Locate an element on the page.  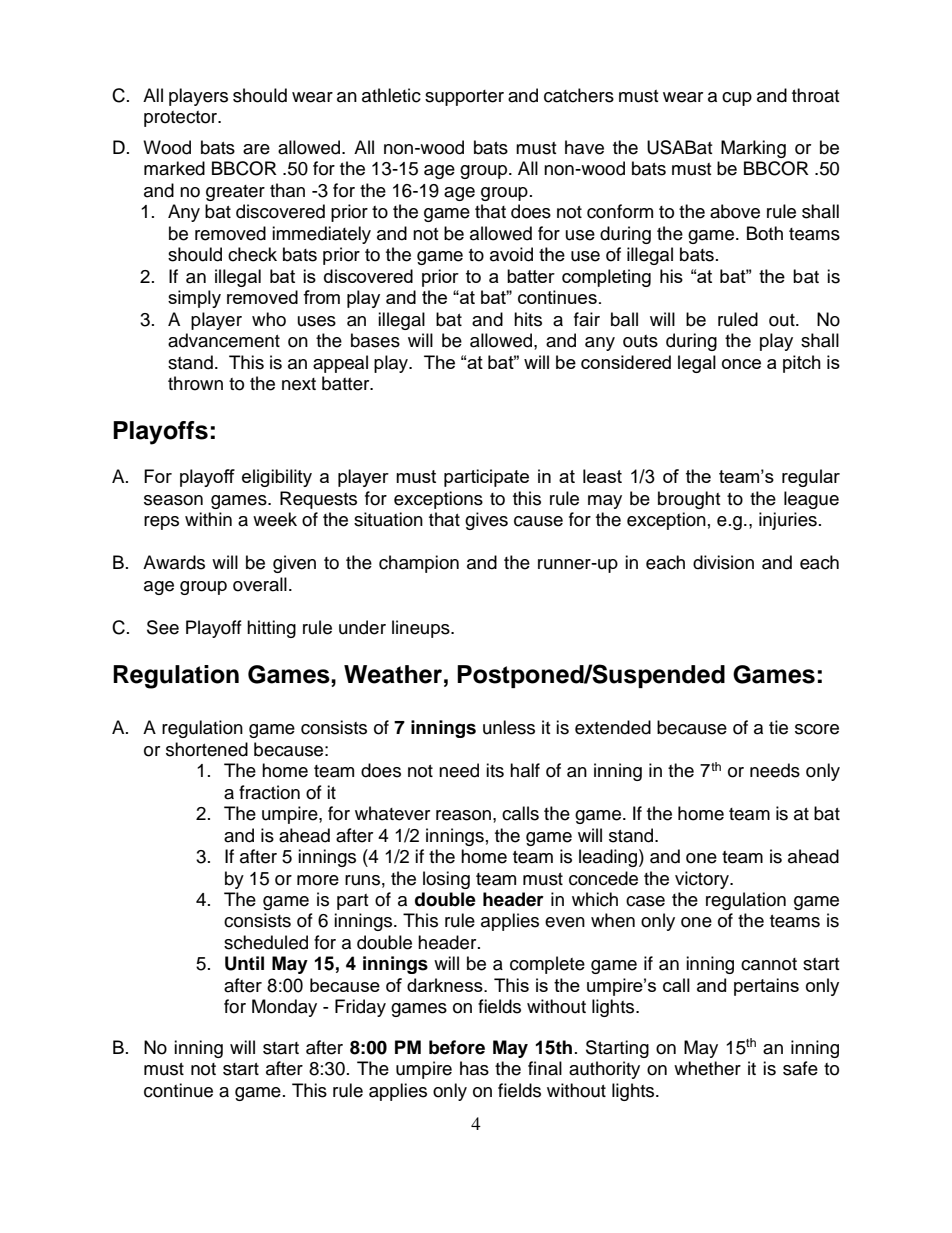
advancement is located at coordinates (224, 340).
